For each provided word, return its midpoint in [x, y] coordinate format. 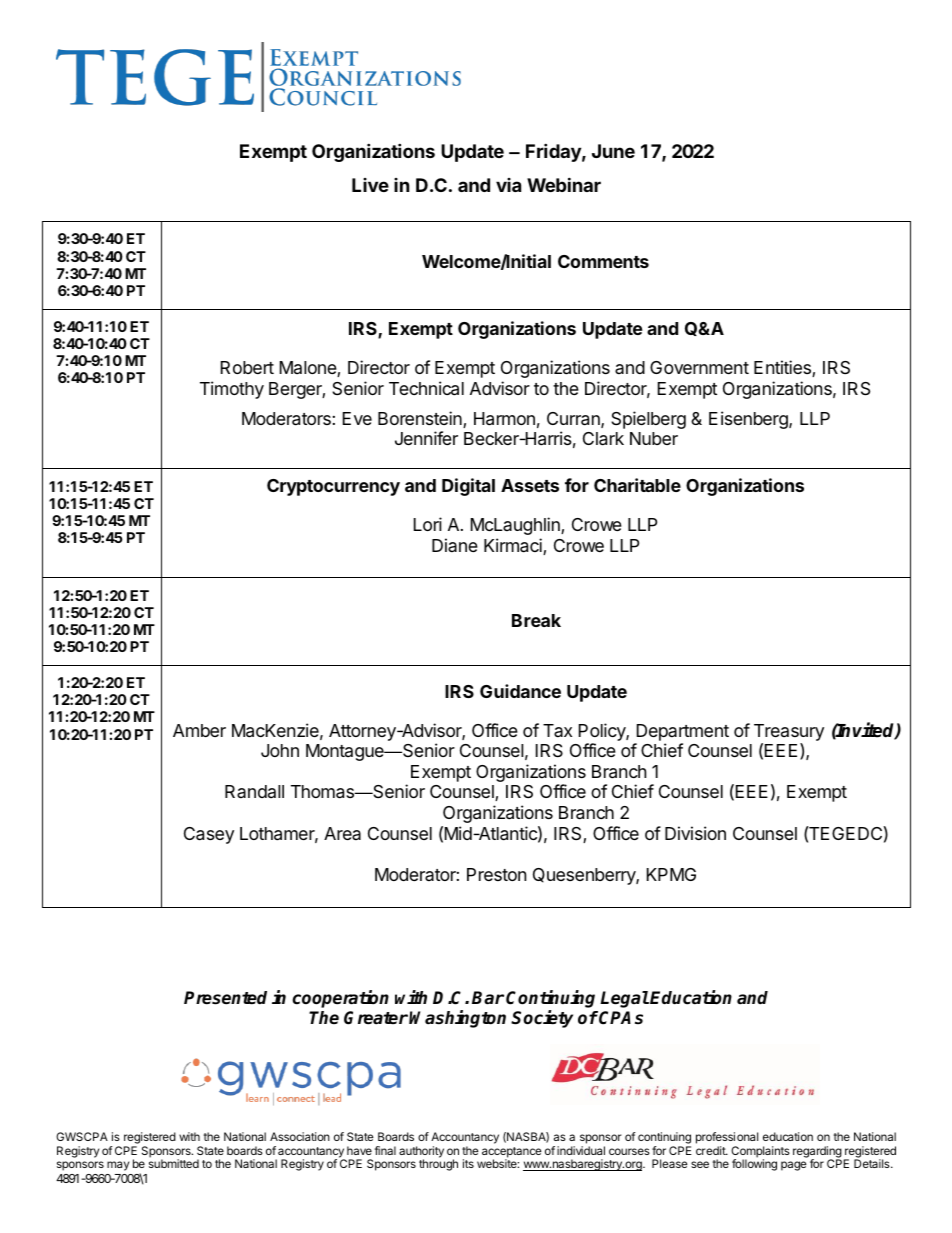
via [508, 185]
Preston [496, 874]
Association [300, 1136]
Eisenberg [749, 420]
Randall [254, 791]
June [613, 151]
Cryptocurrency [333, 487]
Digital [468, 487]
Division [695, 833]
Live [370, 185]
